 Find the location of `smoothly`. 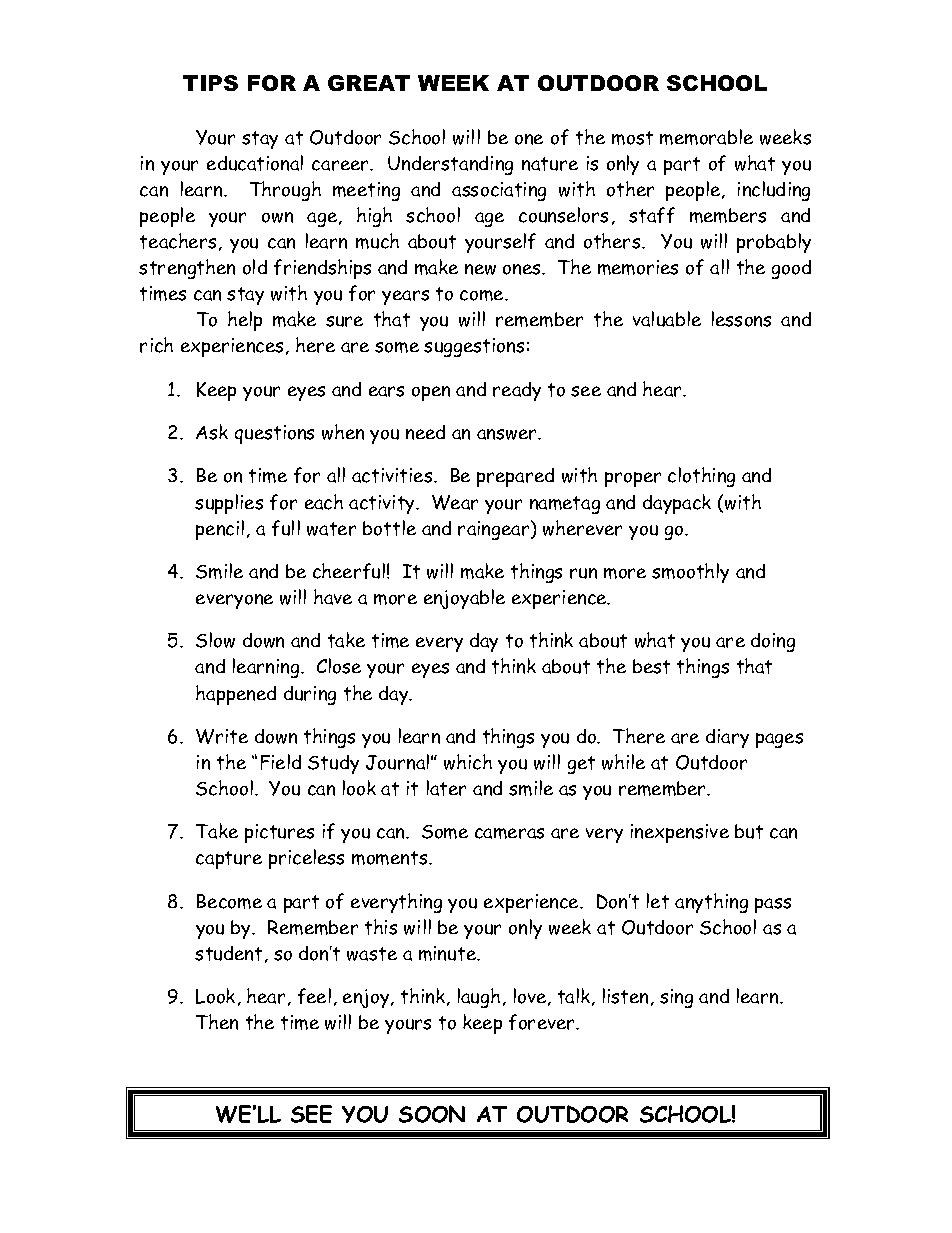

smoothly is located at coordinates (690, 573).
